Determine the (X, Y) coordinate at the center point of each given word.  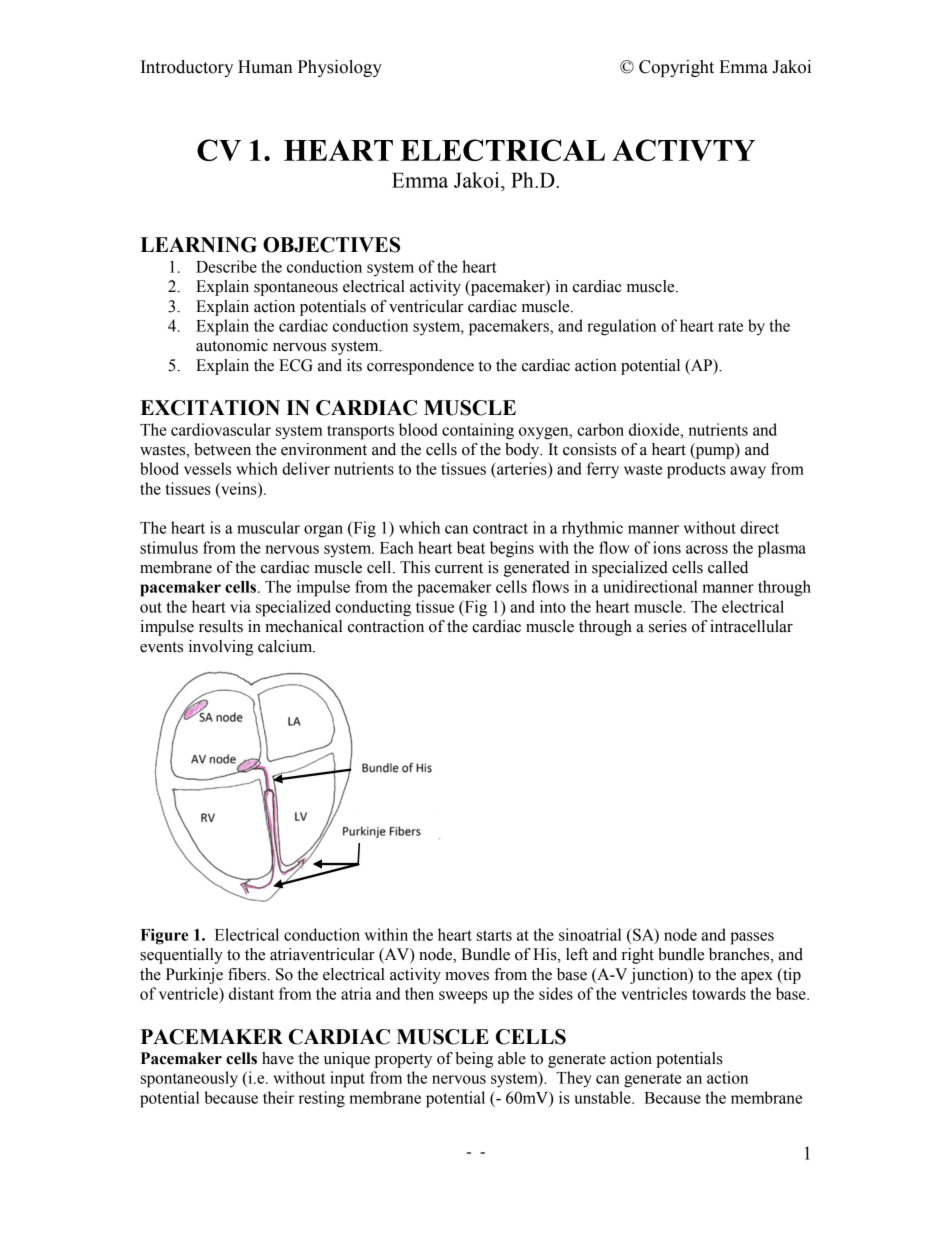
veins (239, 488)
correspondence (420, 367)
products (696, 470)
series (668, 626)
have (278, 1058)
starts (494, 935)
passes (752, 938)
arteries (522, 468)
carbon (600, 429)
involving (221, 648)
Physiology (340, 68)
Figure (164, 936)
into (553, 606)
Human (265, 67)
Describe (226, 266)
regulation (621, 327)
